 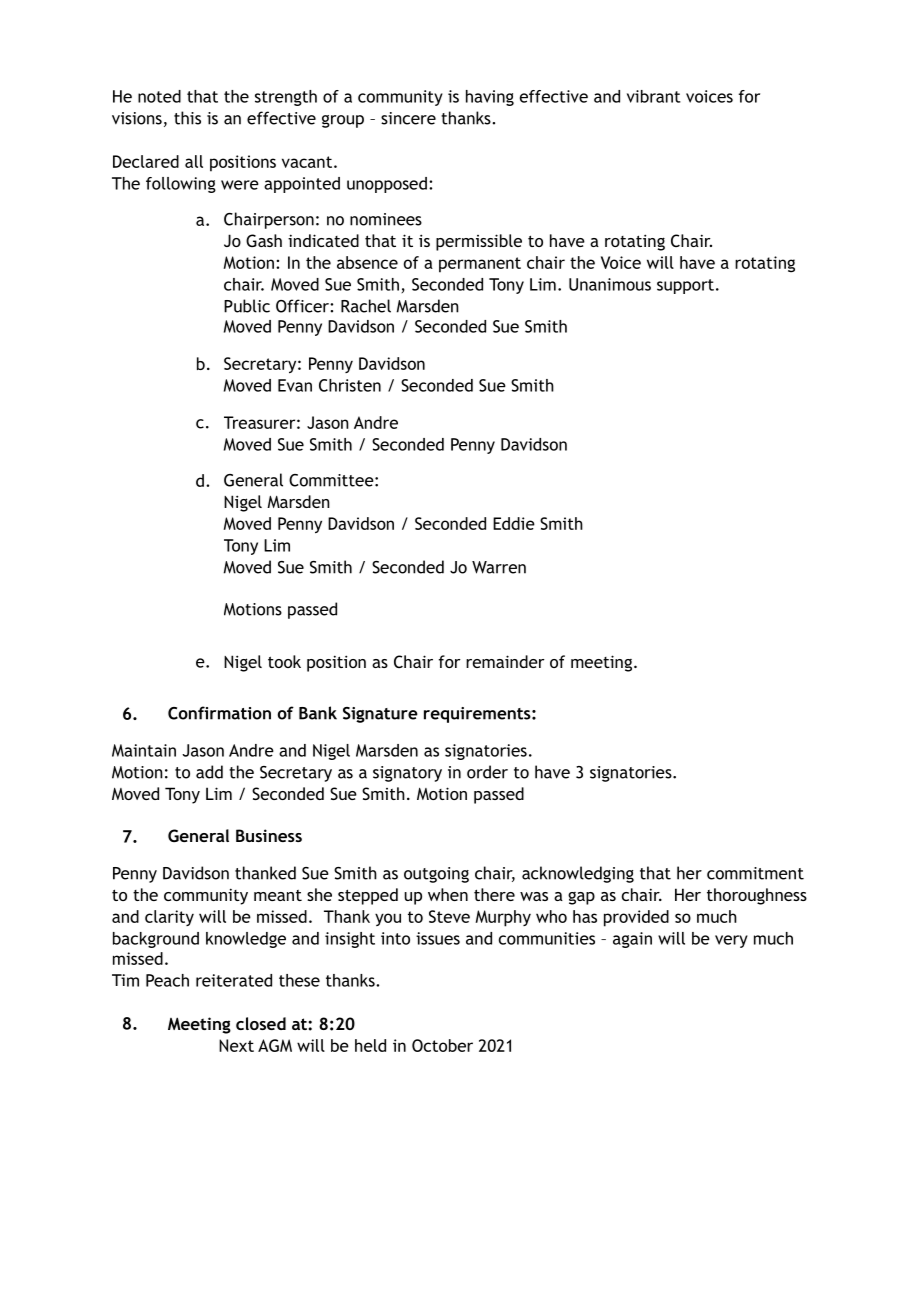 I want to click on Confirmation, so click(x=219, y=713).
